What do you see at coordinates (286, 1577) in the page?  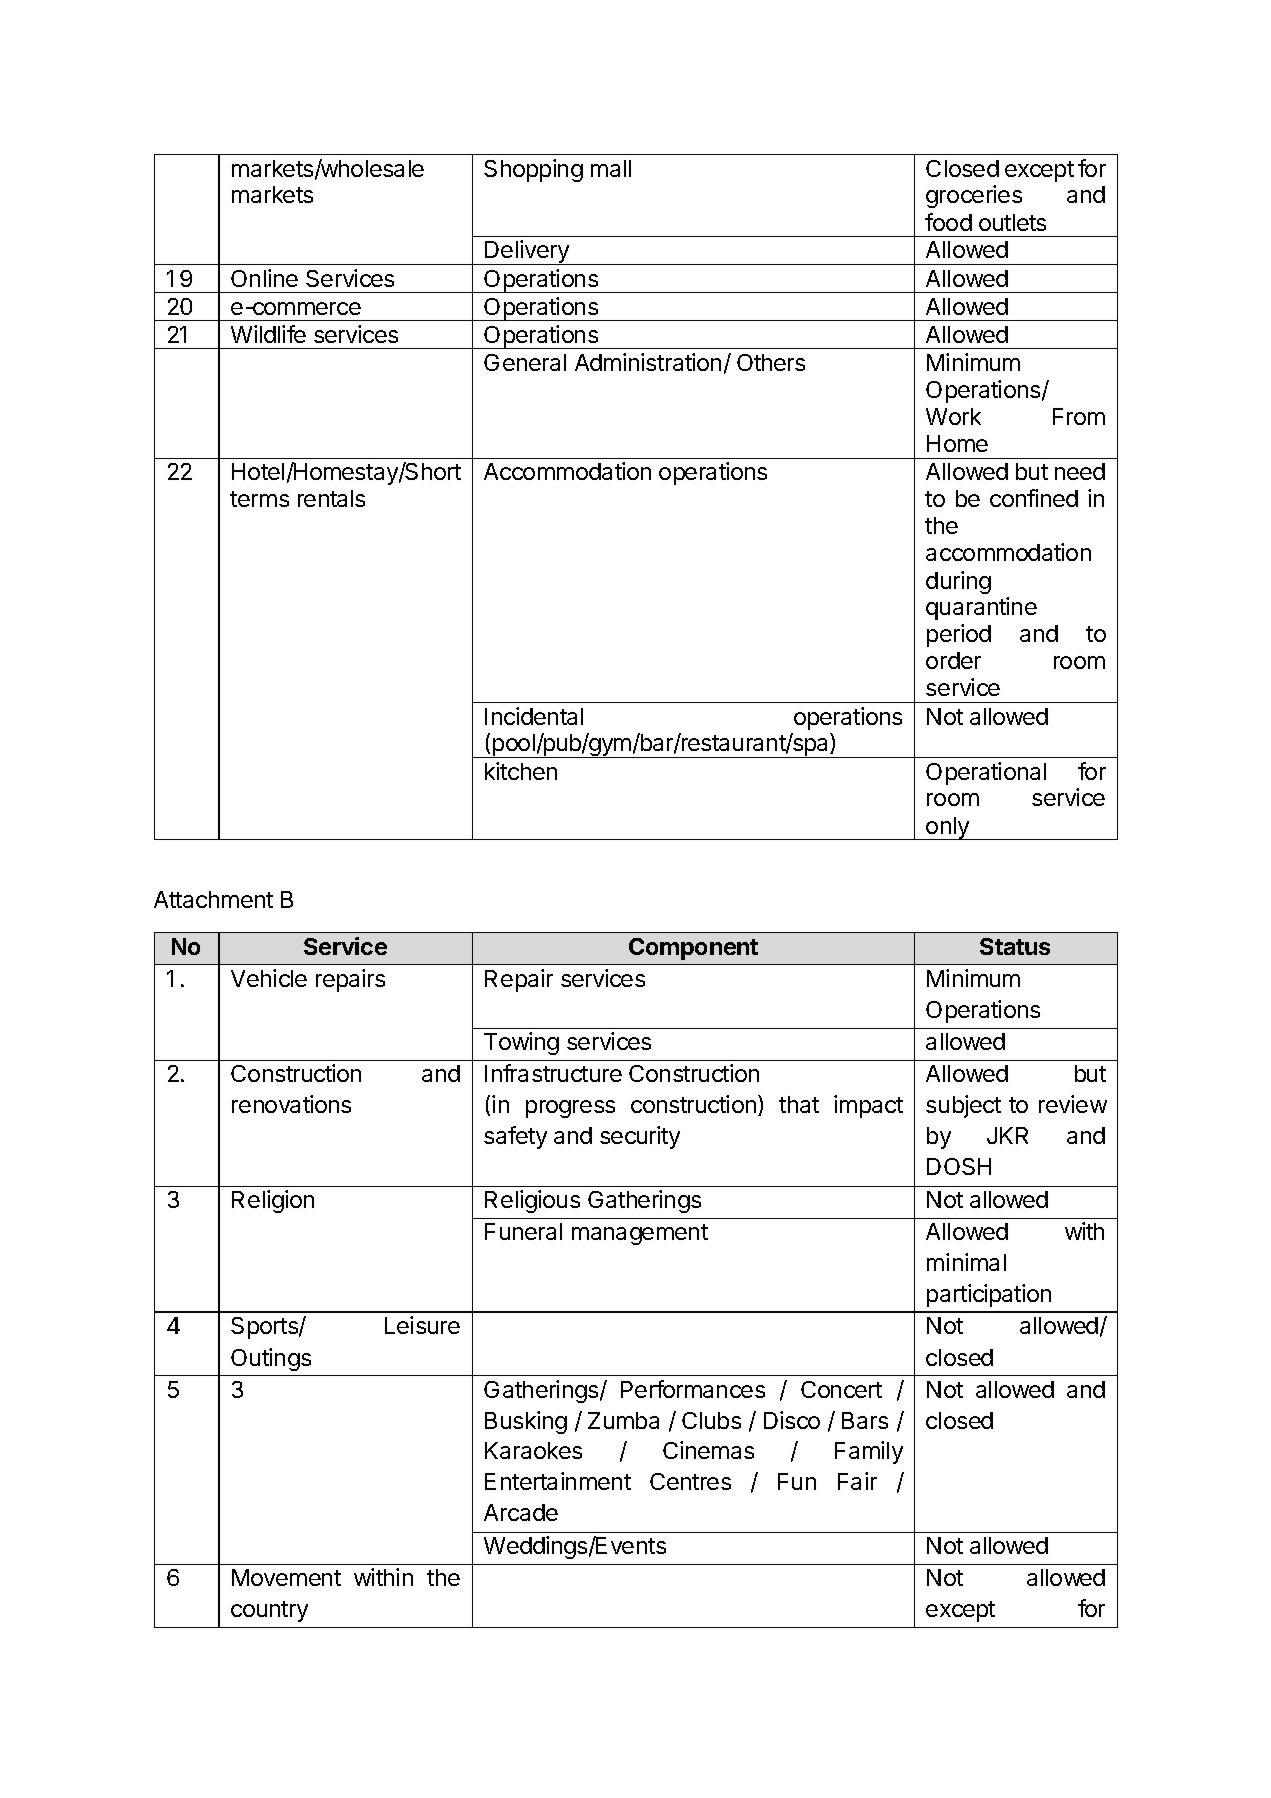 I see `Movement` at bounding box center [286, 1577].
